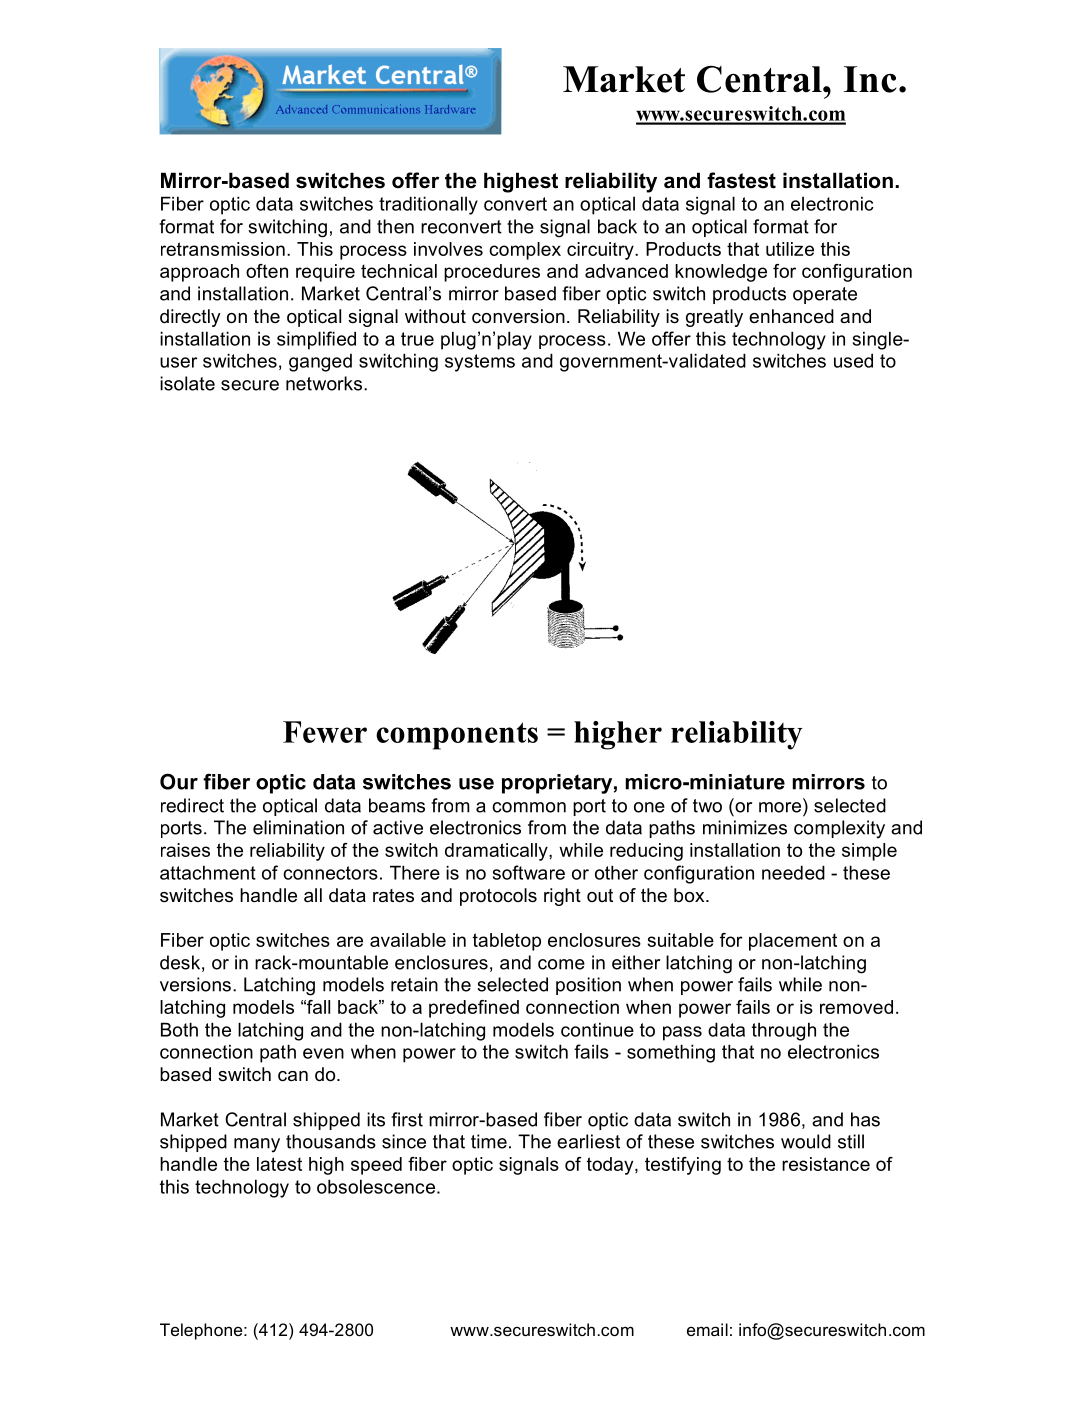 The width and height of the page is (1085, 1404). What do you see at coordinates (480, 363) in the page?
I see `systems` at bounding box center [480, 363].
